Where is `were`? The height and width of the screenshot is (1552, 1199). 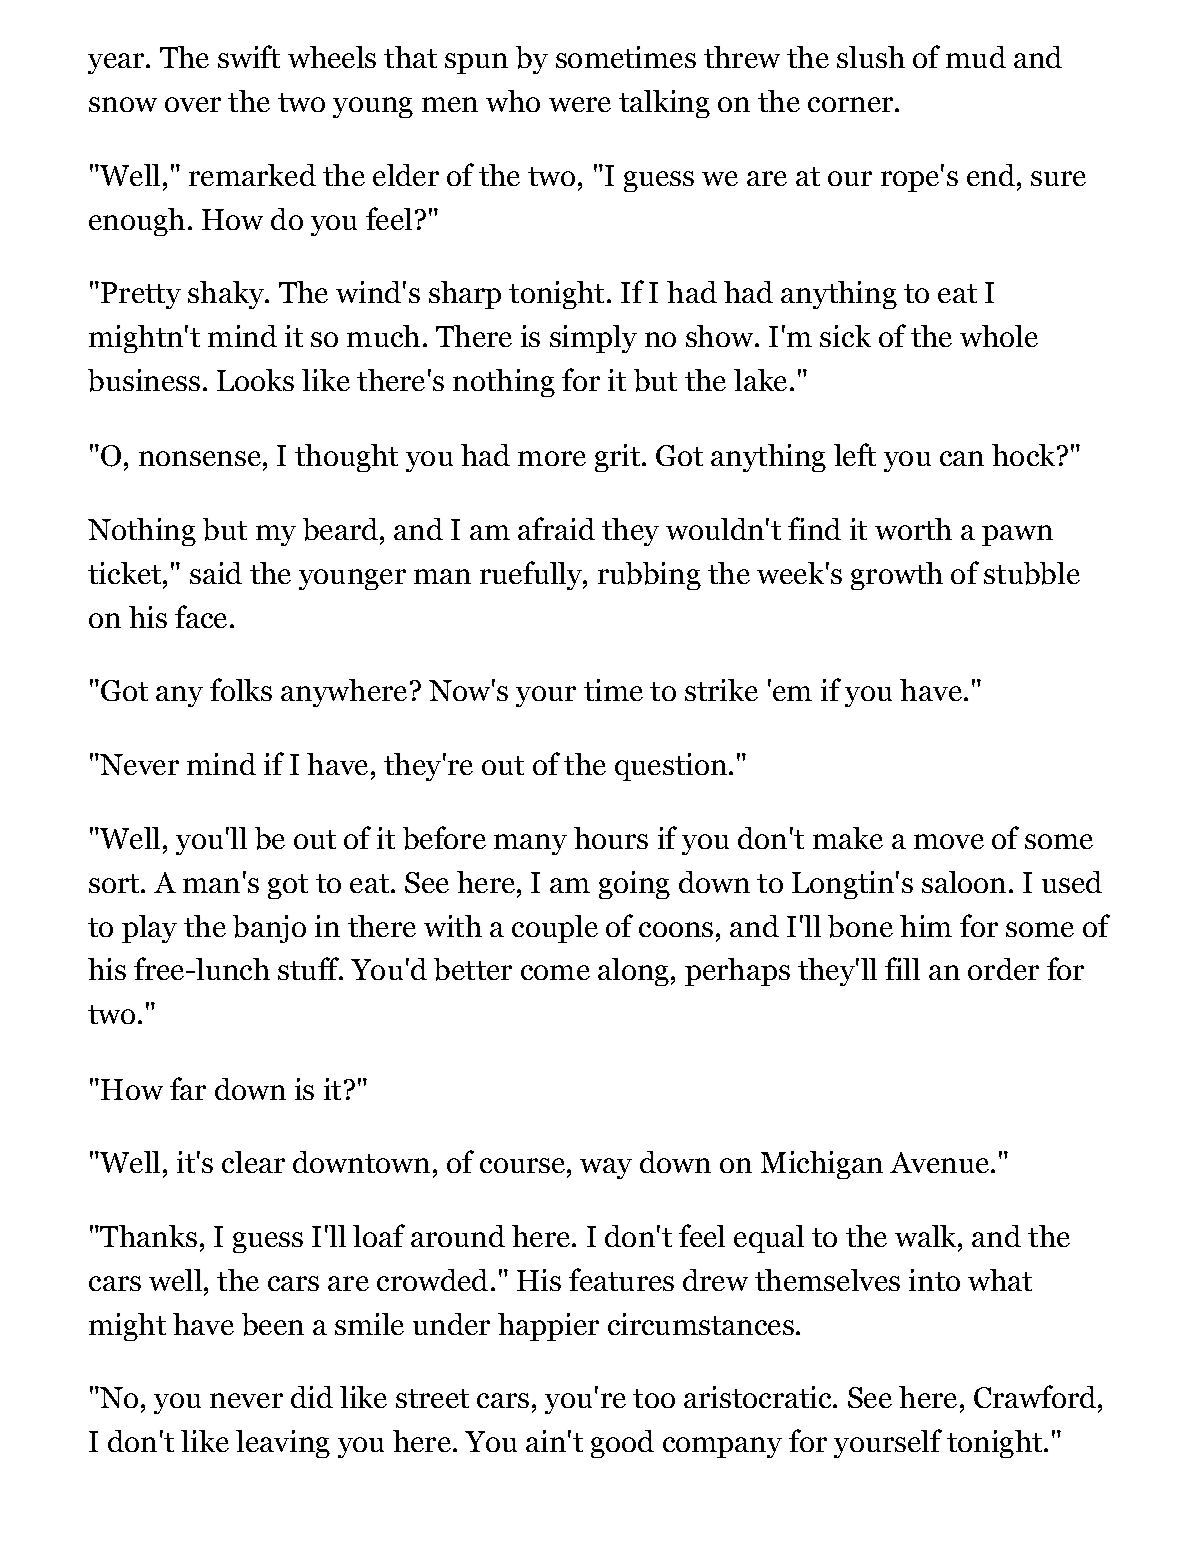
were is located at coordinates (580, 104).
